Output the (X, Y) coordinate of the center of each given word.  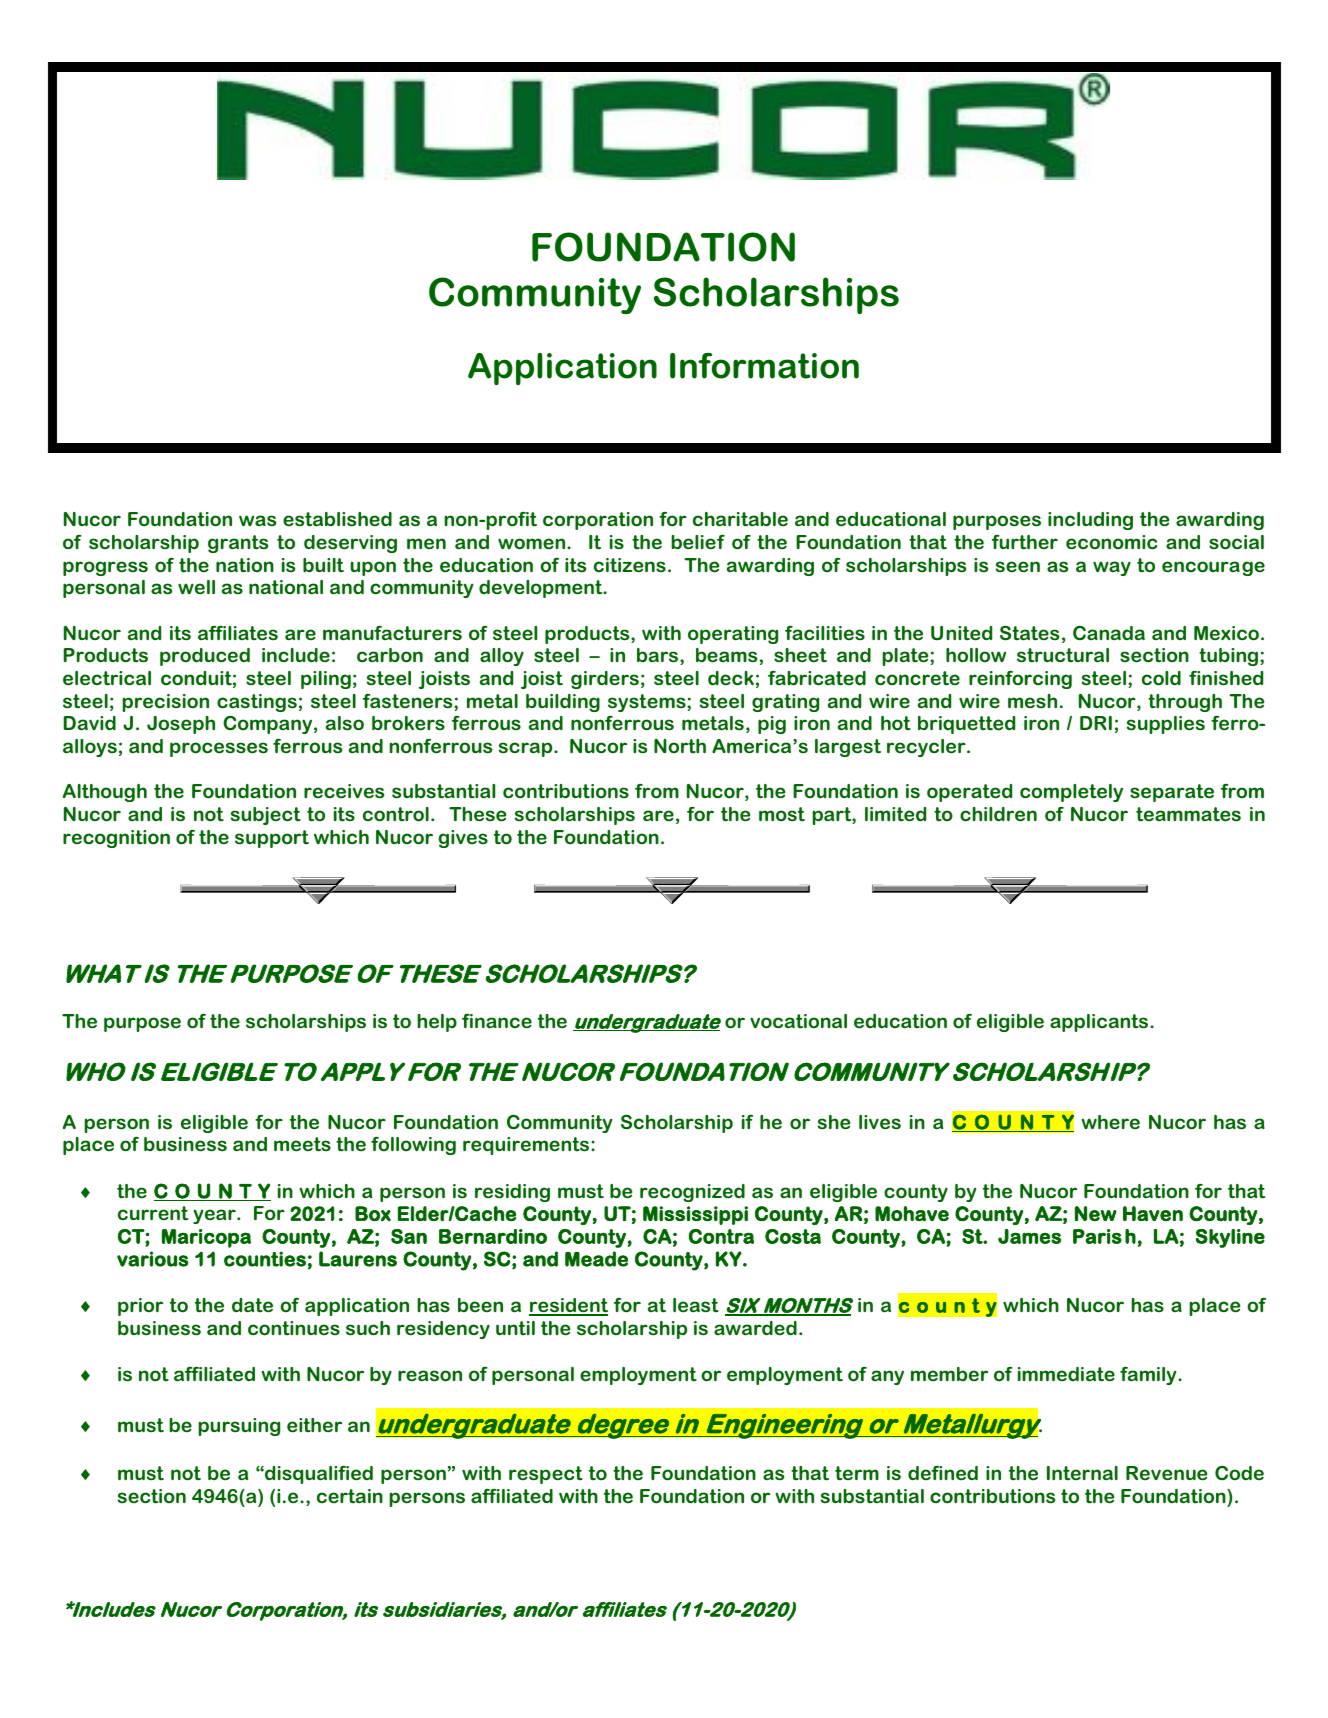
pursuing (239, 1427)
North (680, 746)
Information (764, 366)
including (1090, 521)
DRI (1096, 723)
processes (219, 749)
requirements (527, 1146)
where (1110, 1122)
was (257, 521)
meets (302, 1144)
